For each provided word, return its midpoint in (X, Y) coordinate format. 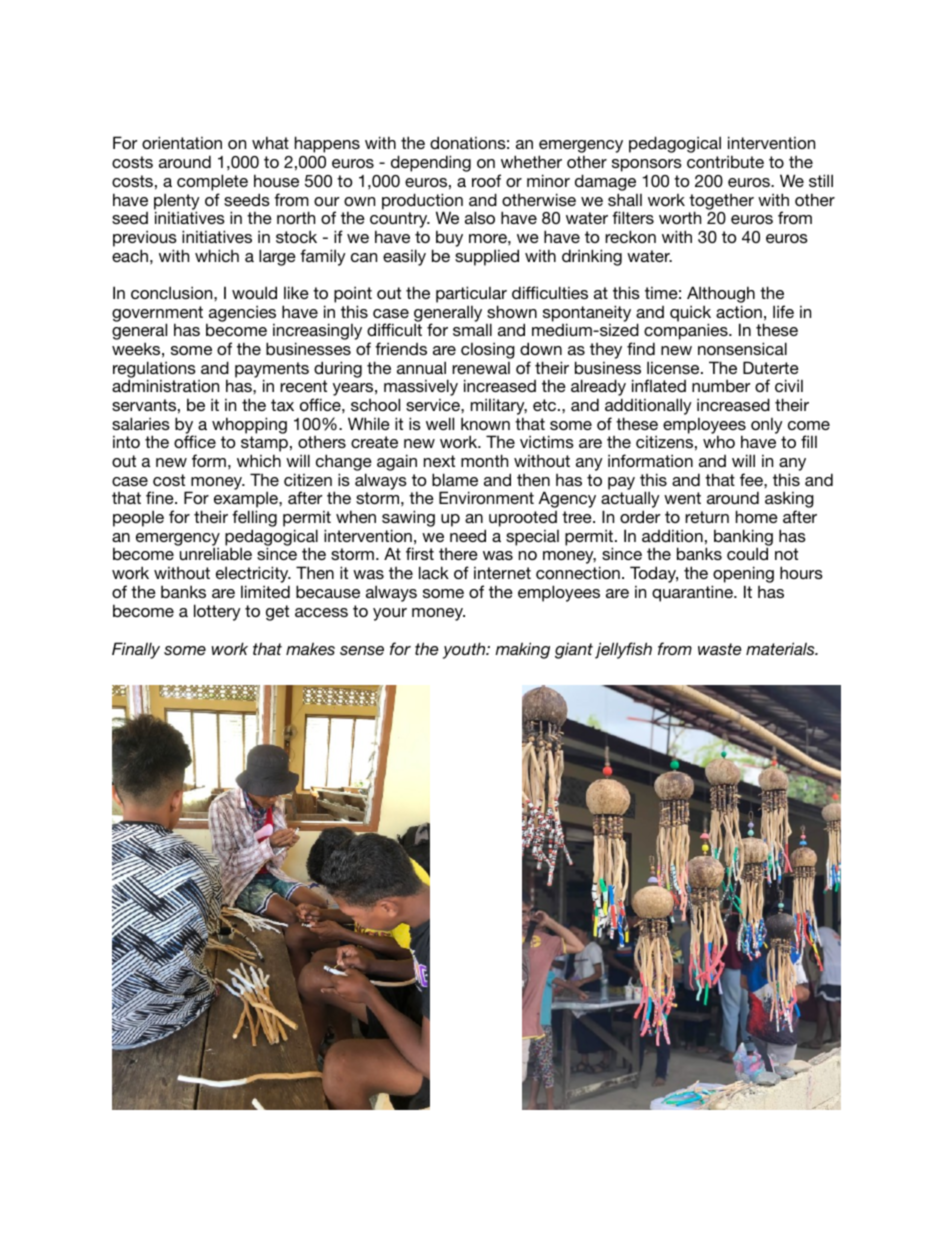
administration (165, 385)
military (499, 408)
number (721, 385)
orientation (182, 142)
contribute (725, 161)
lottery (217, 612)
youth (465, 650)
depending (431, 163)
